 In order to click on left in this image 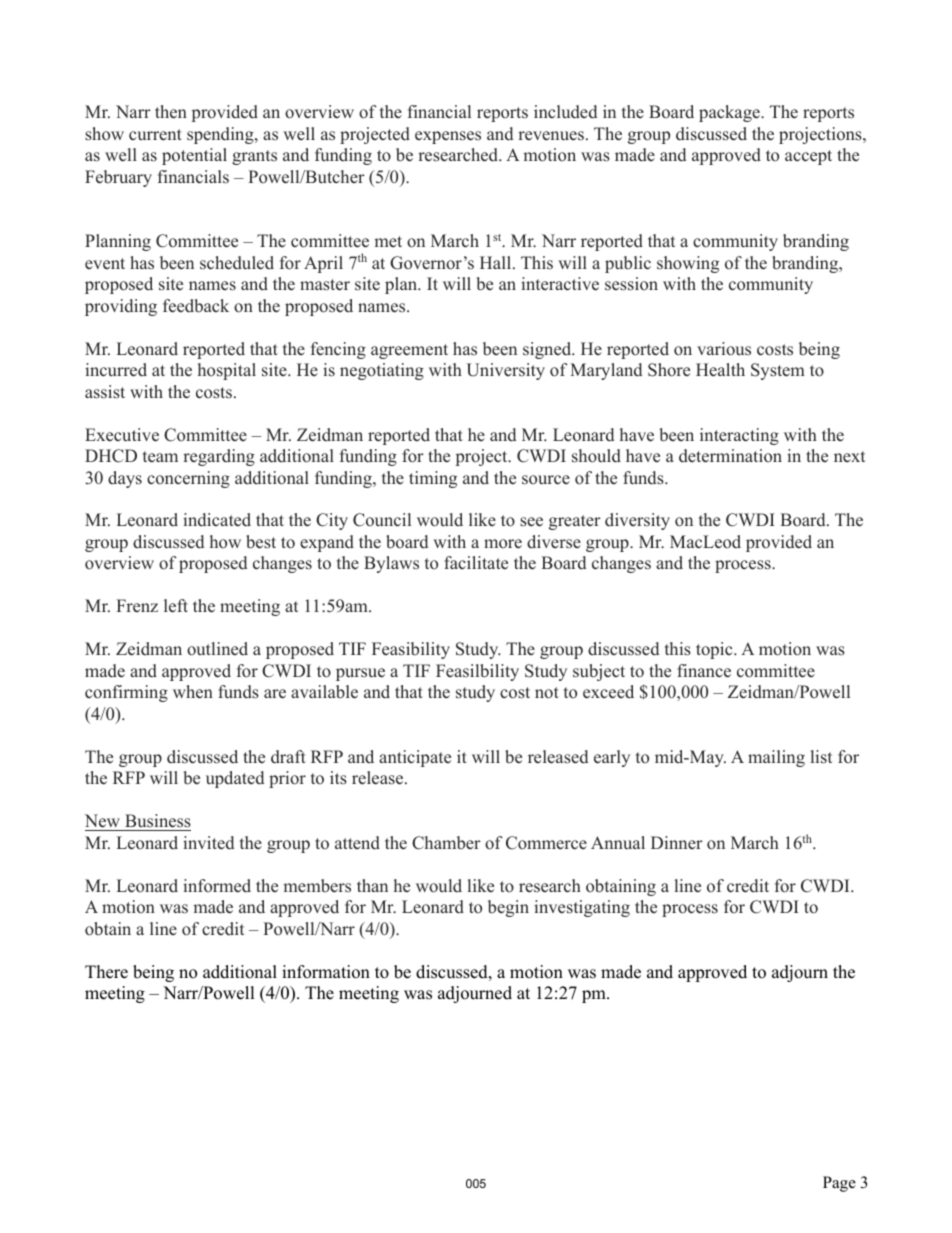, I will do `click(176, 606)`.
